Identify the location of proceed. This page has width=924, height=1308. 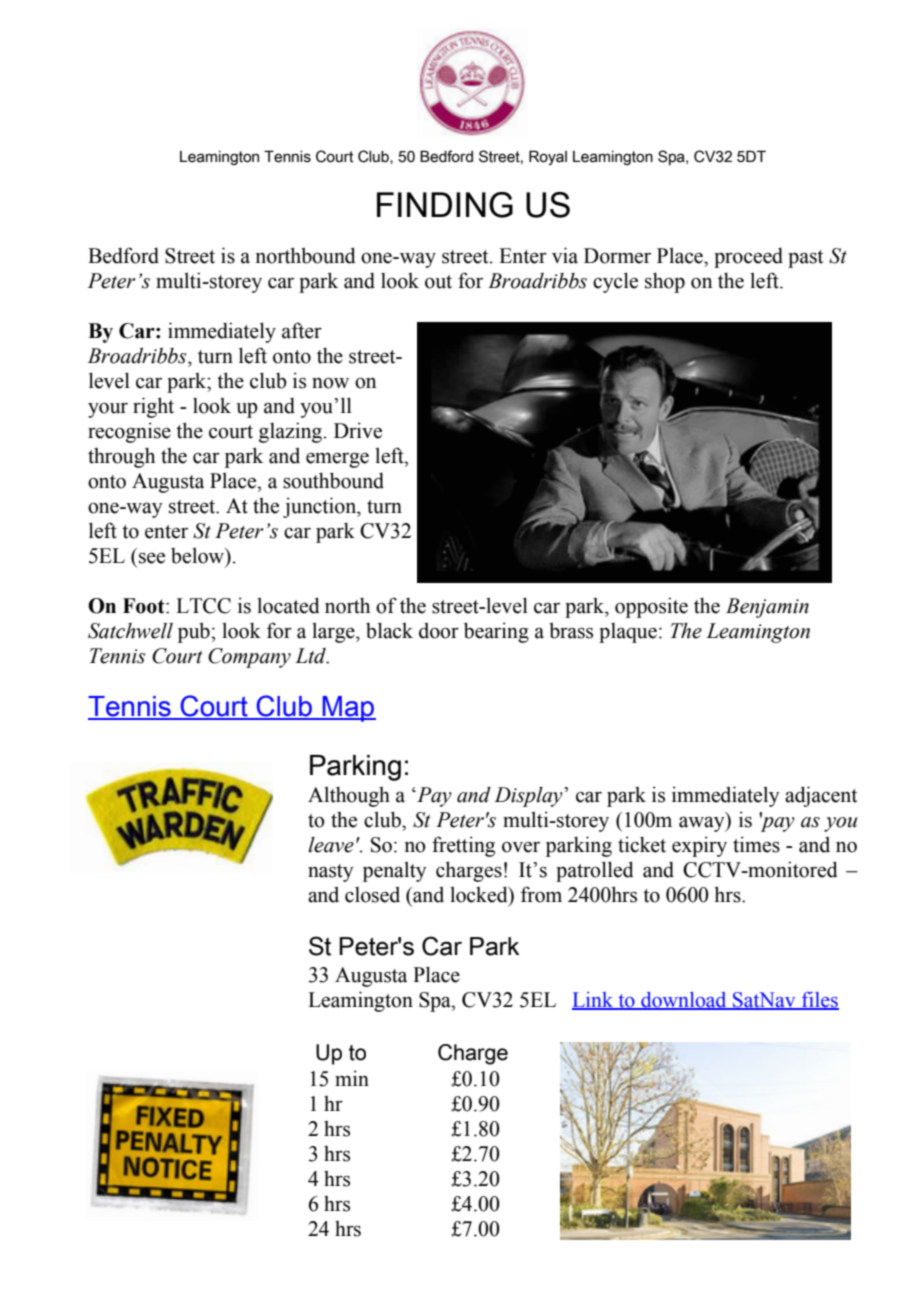
(748, 258).
